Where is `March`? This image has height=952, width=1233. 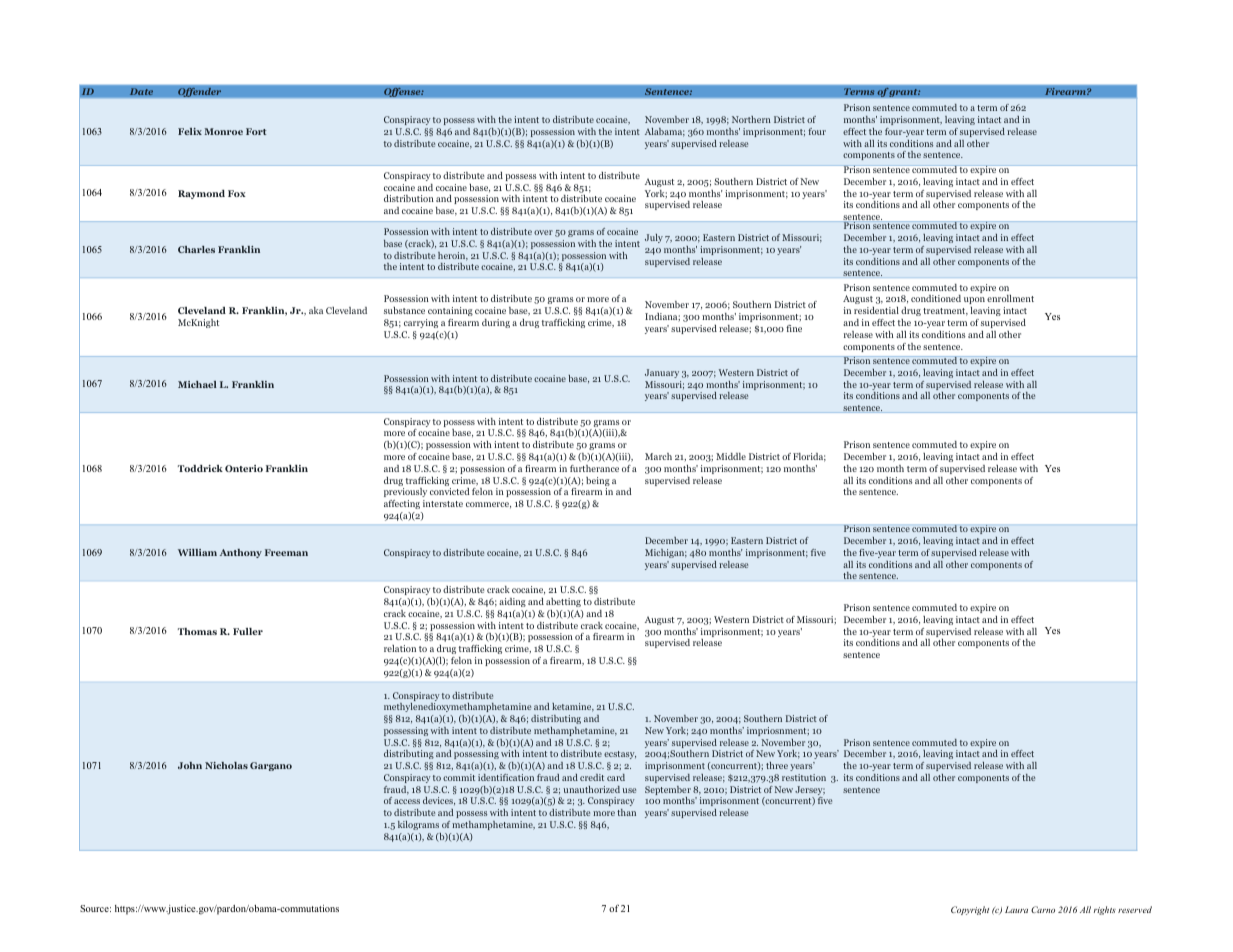 March is located at coordinates (658, 456).
